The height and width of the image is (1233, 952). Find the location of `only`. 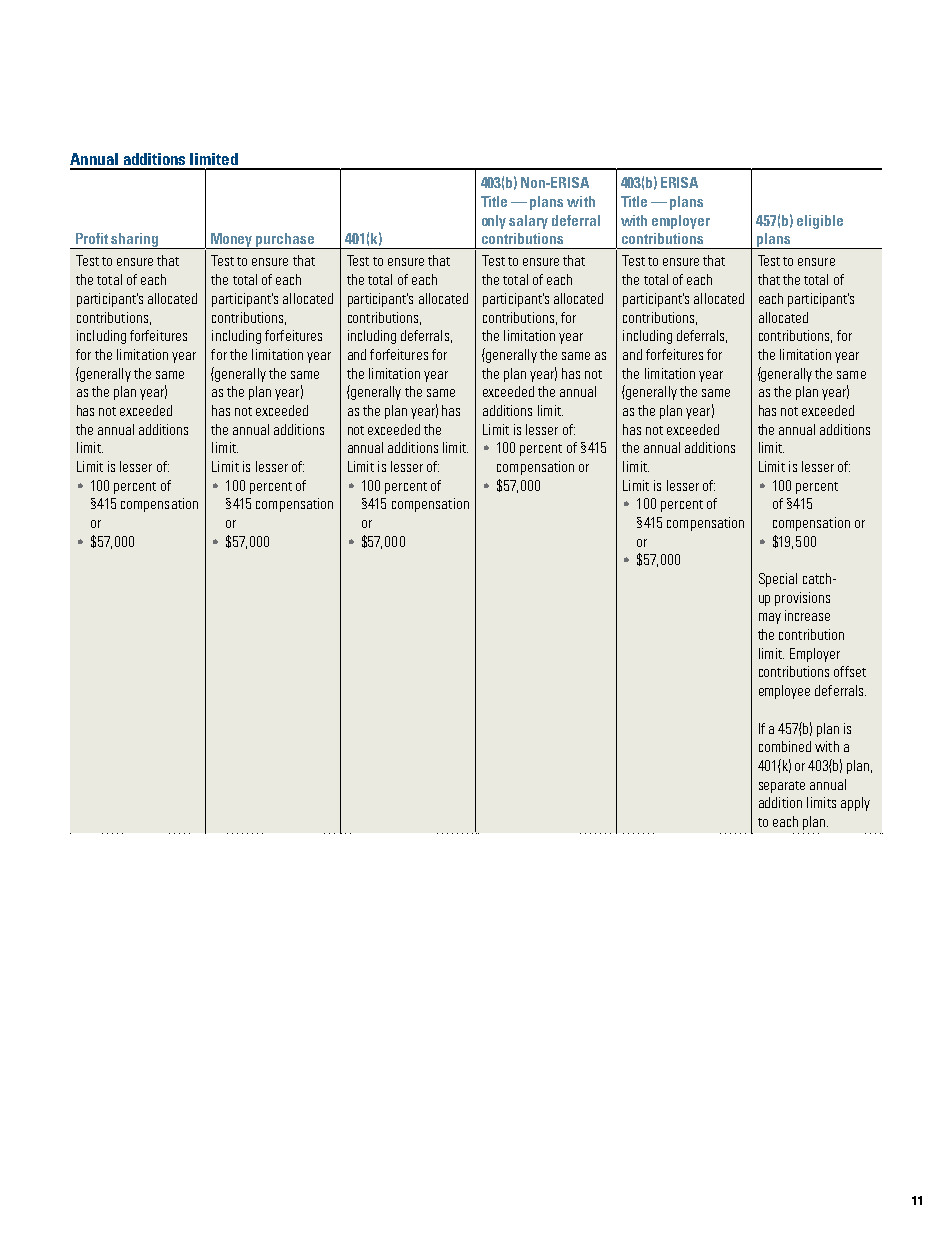

only is located at coordinates (494, 222).
